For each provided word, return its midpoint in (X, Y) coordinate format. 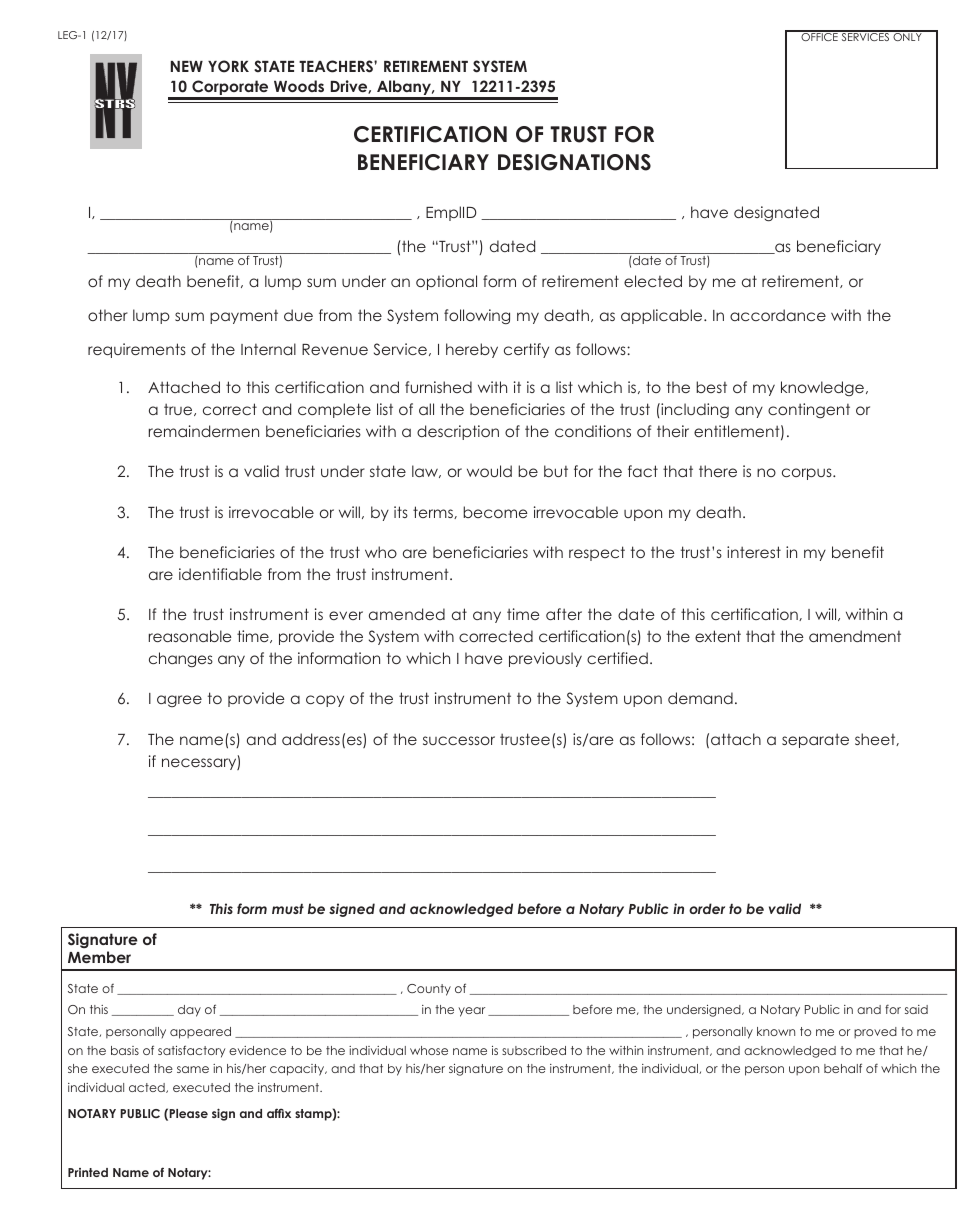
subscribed (534, 1050)
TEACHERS (337, 66)
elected (653, 281)
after (564, 614)
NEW (187, 66)
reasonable (190, 636)
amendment (855, 636)
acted (148, 1088)
